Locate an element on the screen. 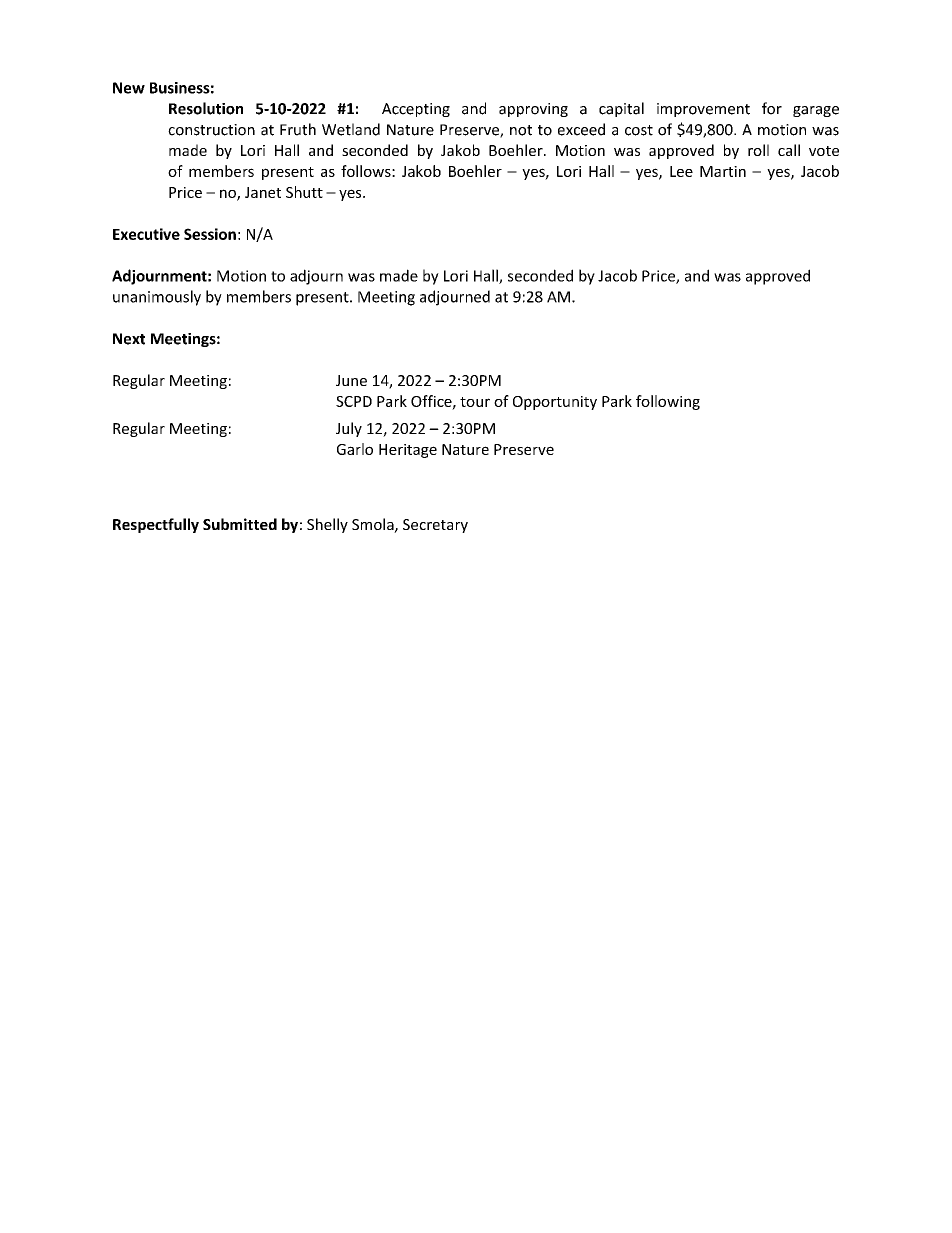  June is located at coordinates (351, 380).
